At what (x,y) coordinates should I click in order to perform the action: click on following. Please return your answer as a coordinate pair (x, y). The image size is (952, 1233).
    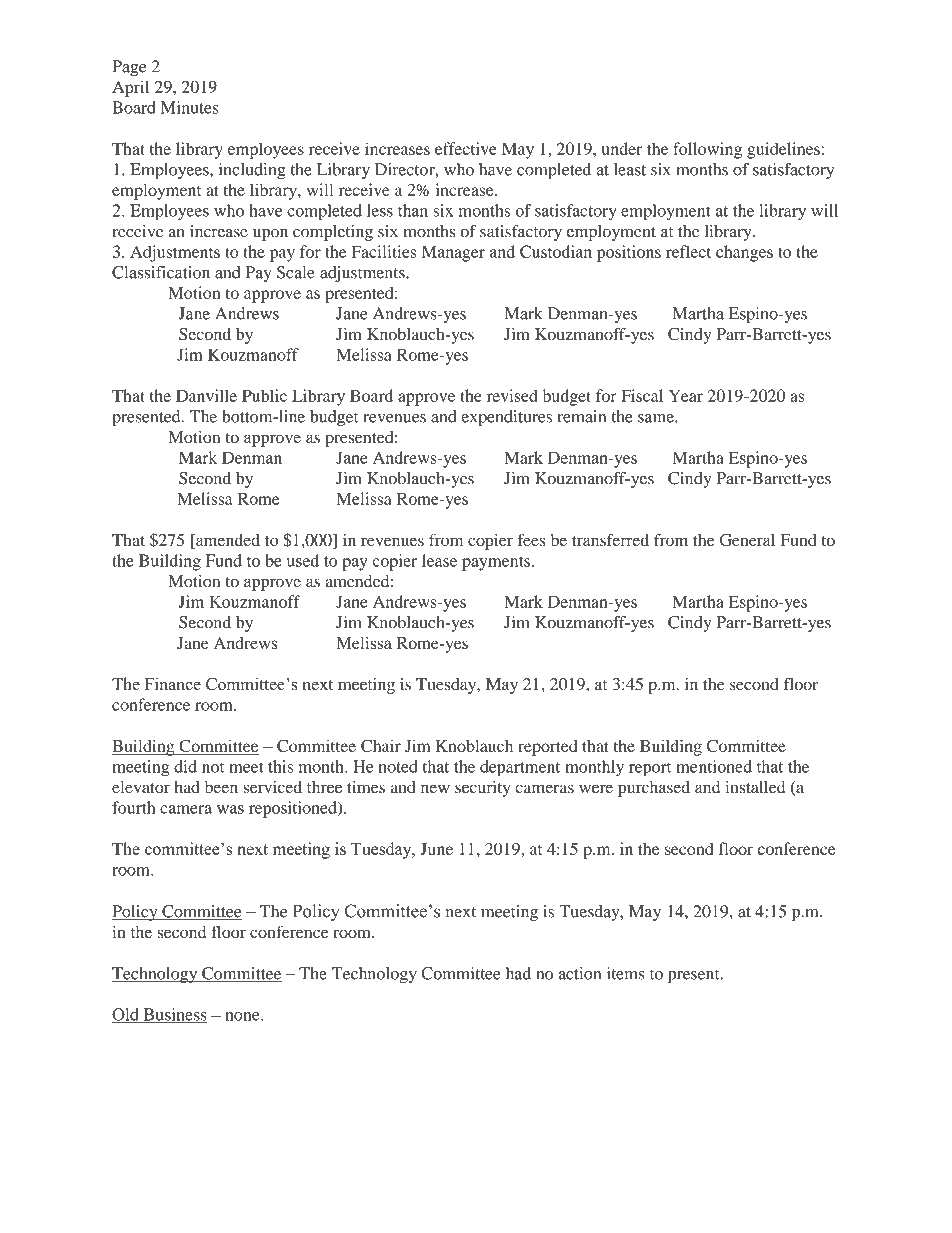
    Looking at the image, I should click on (707, 150).
